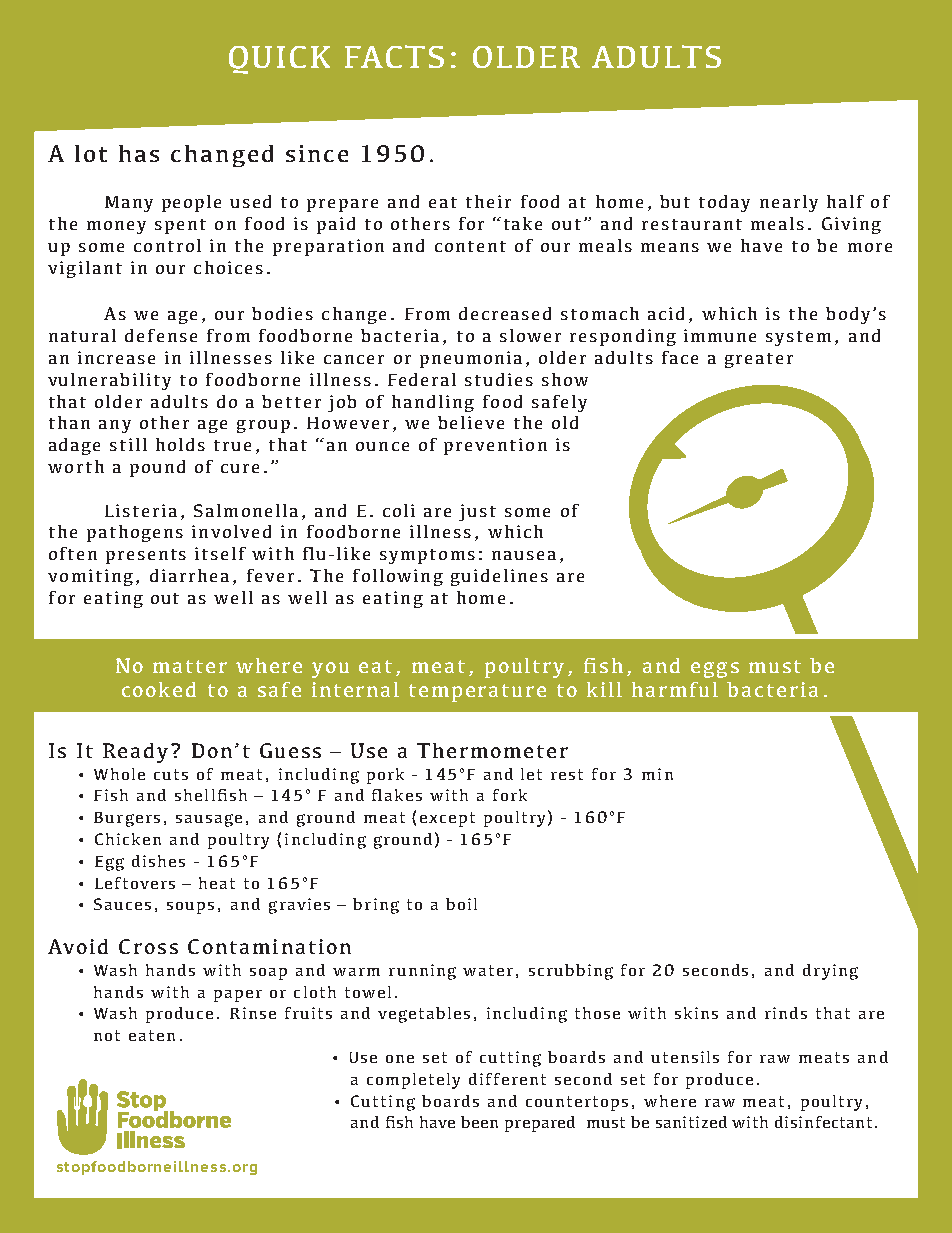 The height and width of the page is (1233, 952). Describe the element at coordinates (477, 512) in the page. I see `just` at that location.
